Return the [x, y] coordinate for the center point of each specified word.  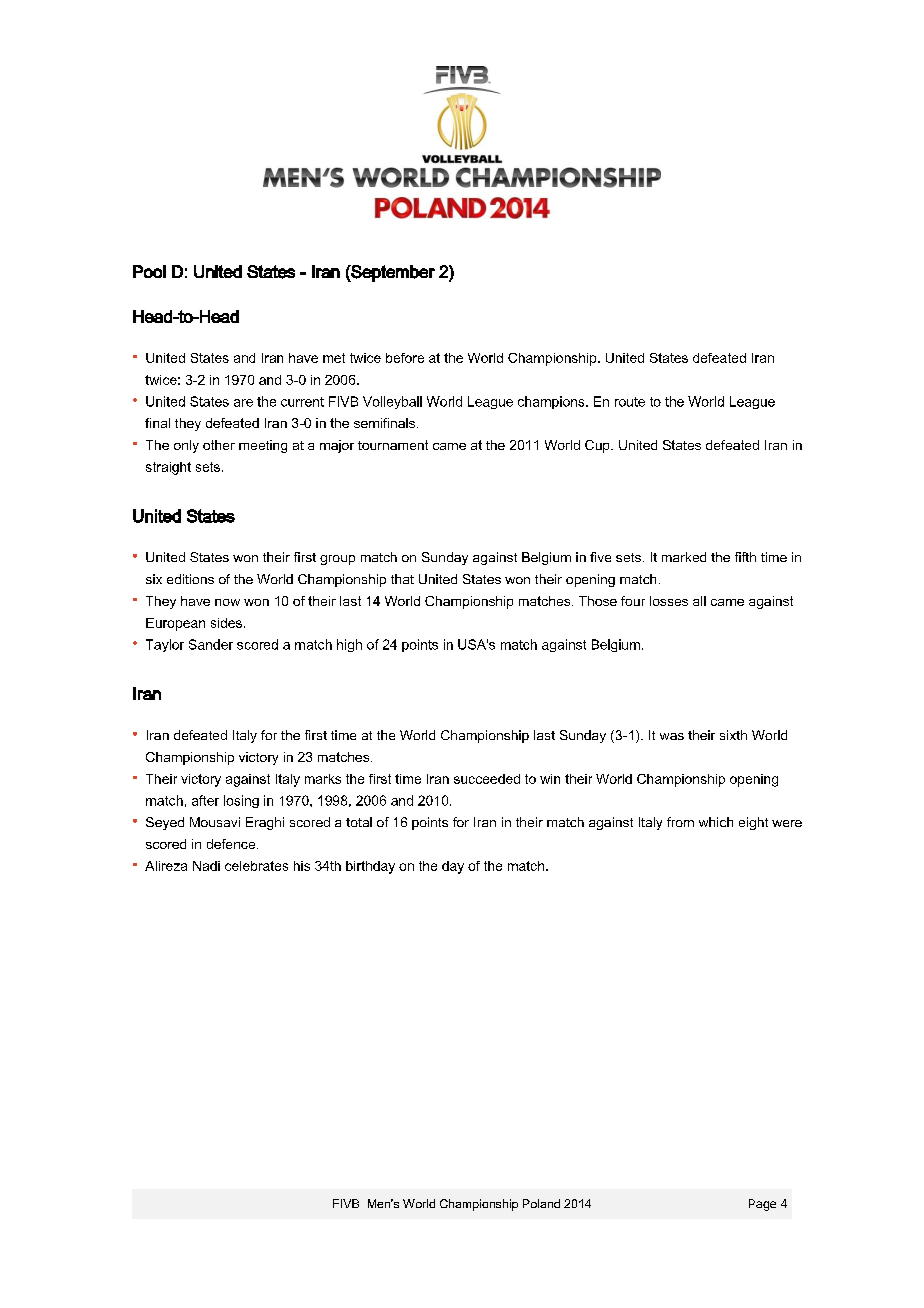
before [405, 358]
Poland [541, 1203]
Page [762, 1205]
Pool [149, 271]
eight [753, 823]
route [630, 402]
